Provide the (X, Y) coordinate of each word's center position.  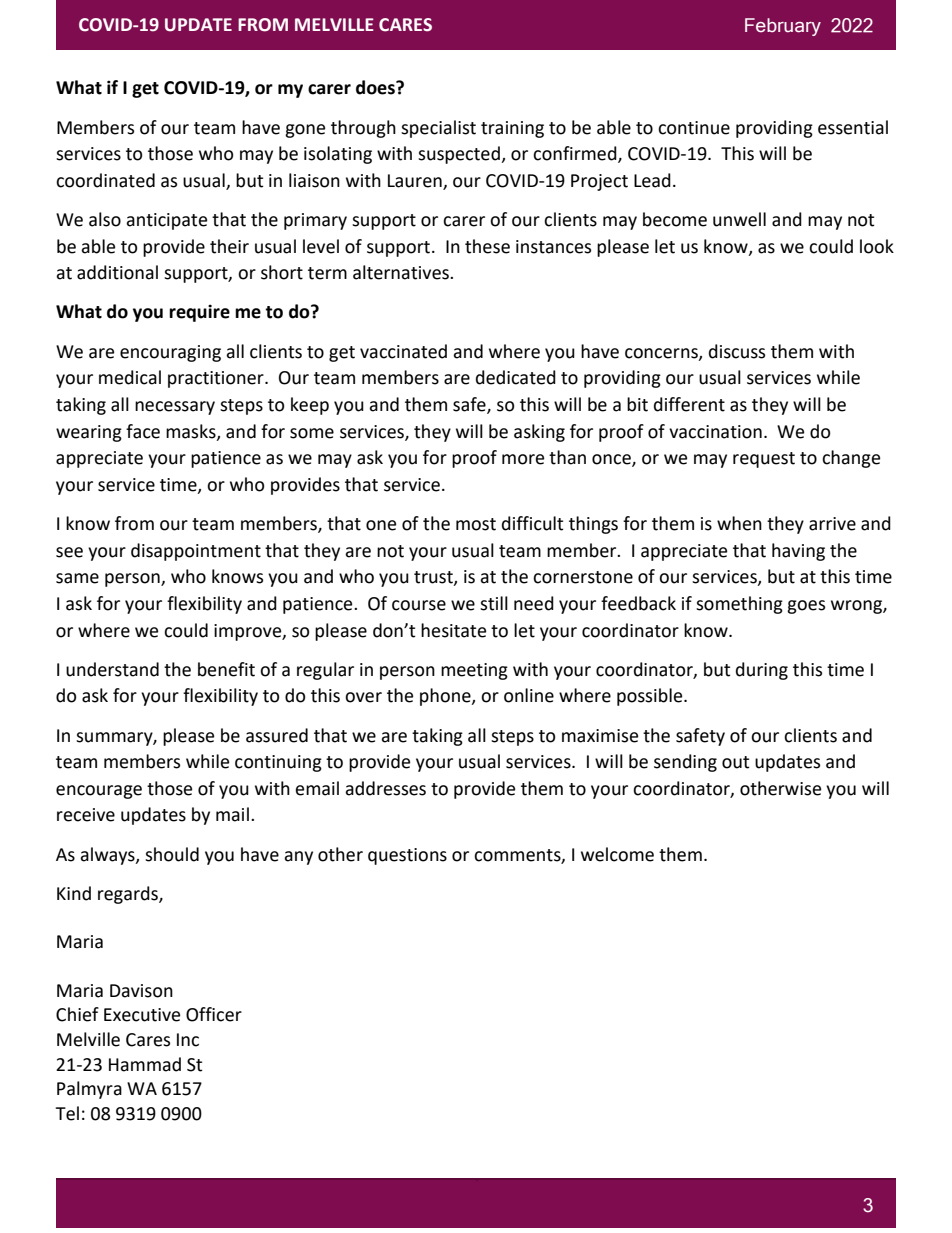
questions (407, 856)
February (783, 27)
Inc (188, 1040)
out (735, 762)
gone (305, 131)
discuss (737, 351)
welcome (617, 854)
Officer (214, 1014)
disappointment (196, 552)
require (199, 313)
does (376, 87)
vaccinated (403, 351)
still (494, 603)
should (172, 854)
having (798, 552)
